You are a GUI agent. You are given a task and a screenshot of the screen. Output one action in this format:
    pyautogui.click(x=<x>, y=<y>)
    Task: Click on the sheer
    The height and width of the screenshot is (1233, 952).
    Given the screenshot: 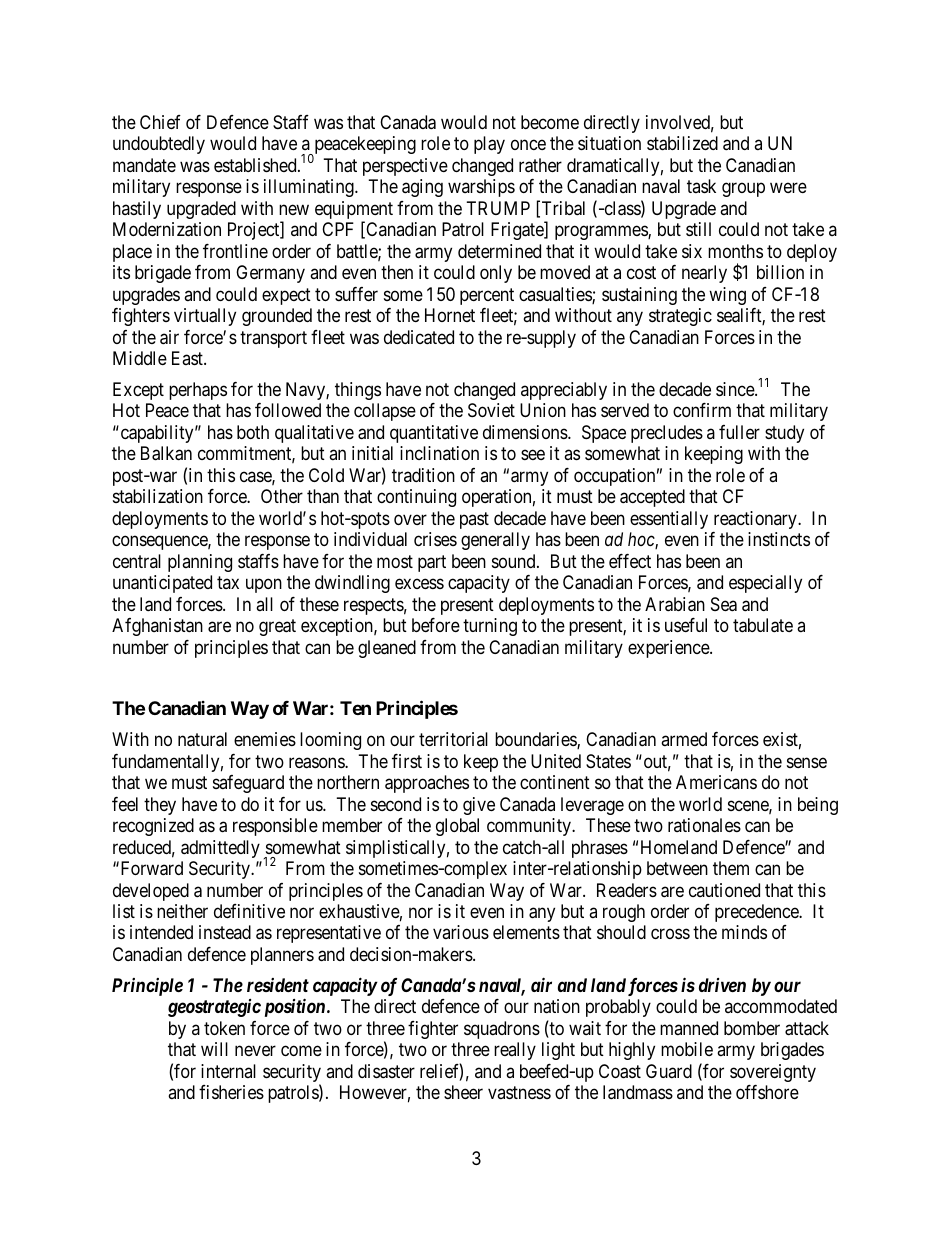 What is the action you would take?
    pyautogui.click(x=463, y=1092)
